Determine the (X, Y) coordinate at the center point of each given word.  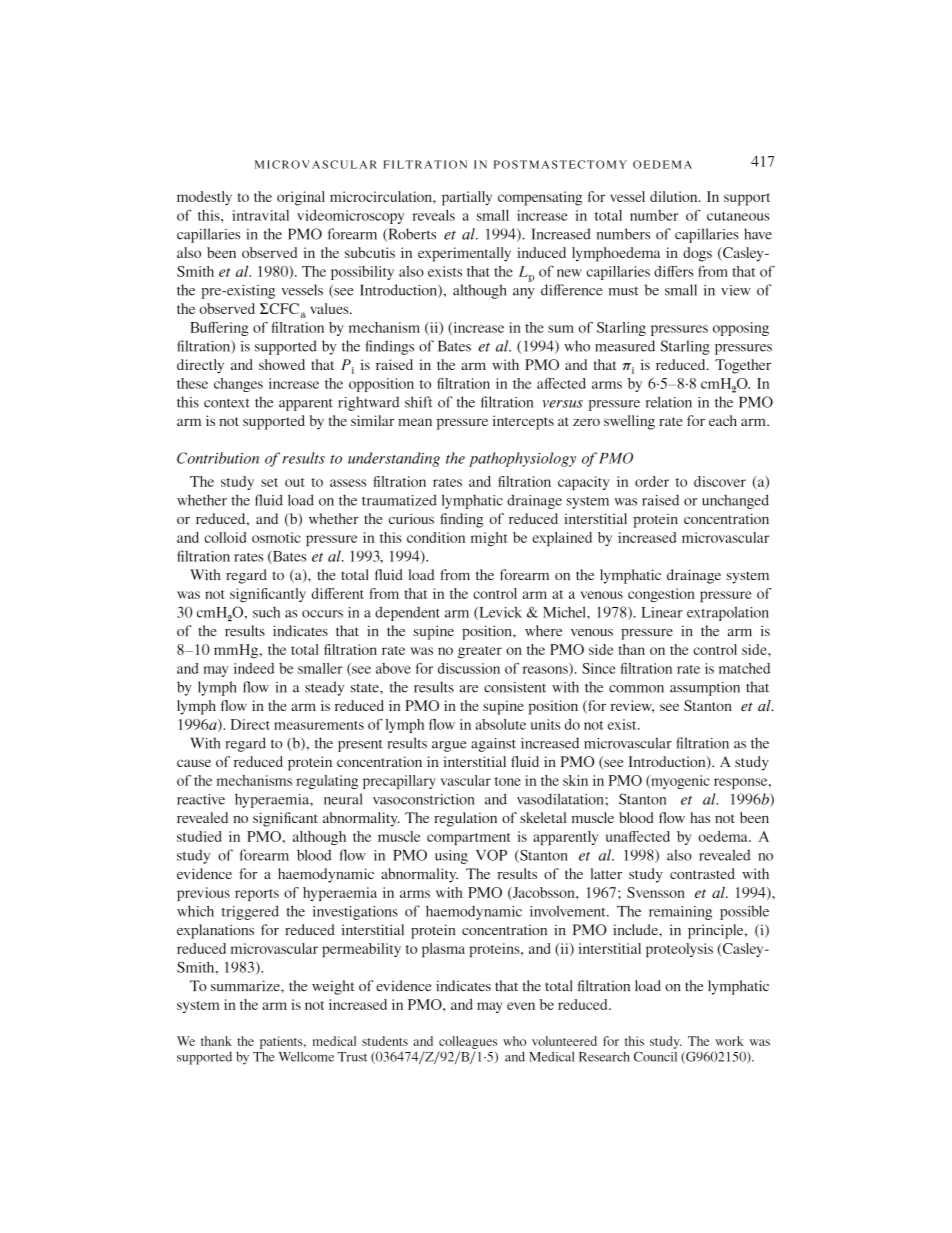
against (493, 745)
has (700, 817)
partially (467, 198)
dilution (675, 196)
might (489, 539)
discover (720, 481)
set (269, 482)
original (301, 198)
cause (194, 763)
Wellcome (306, 1056)
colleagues (468, 1042)
